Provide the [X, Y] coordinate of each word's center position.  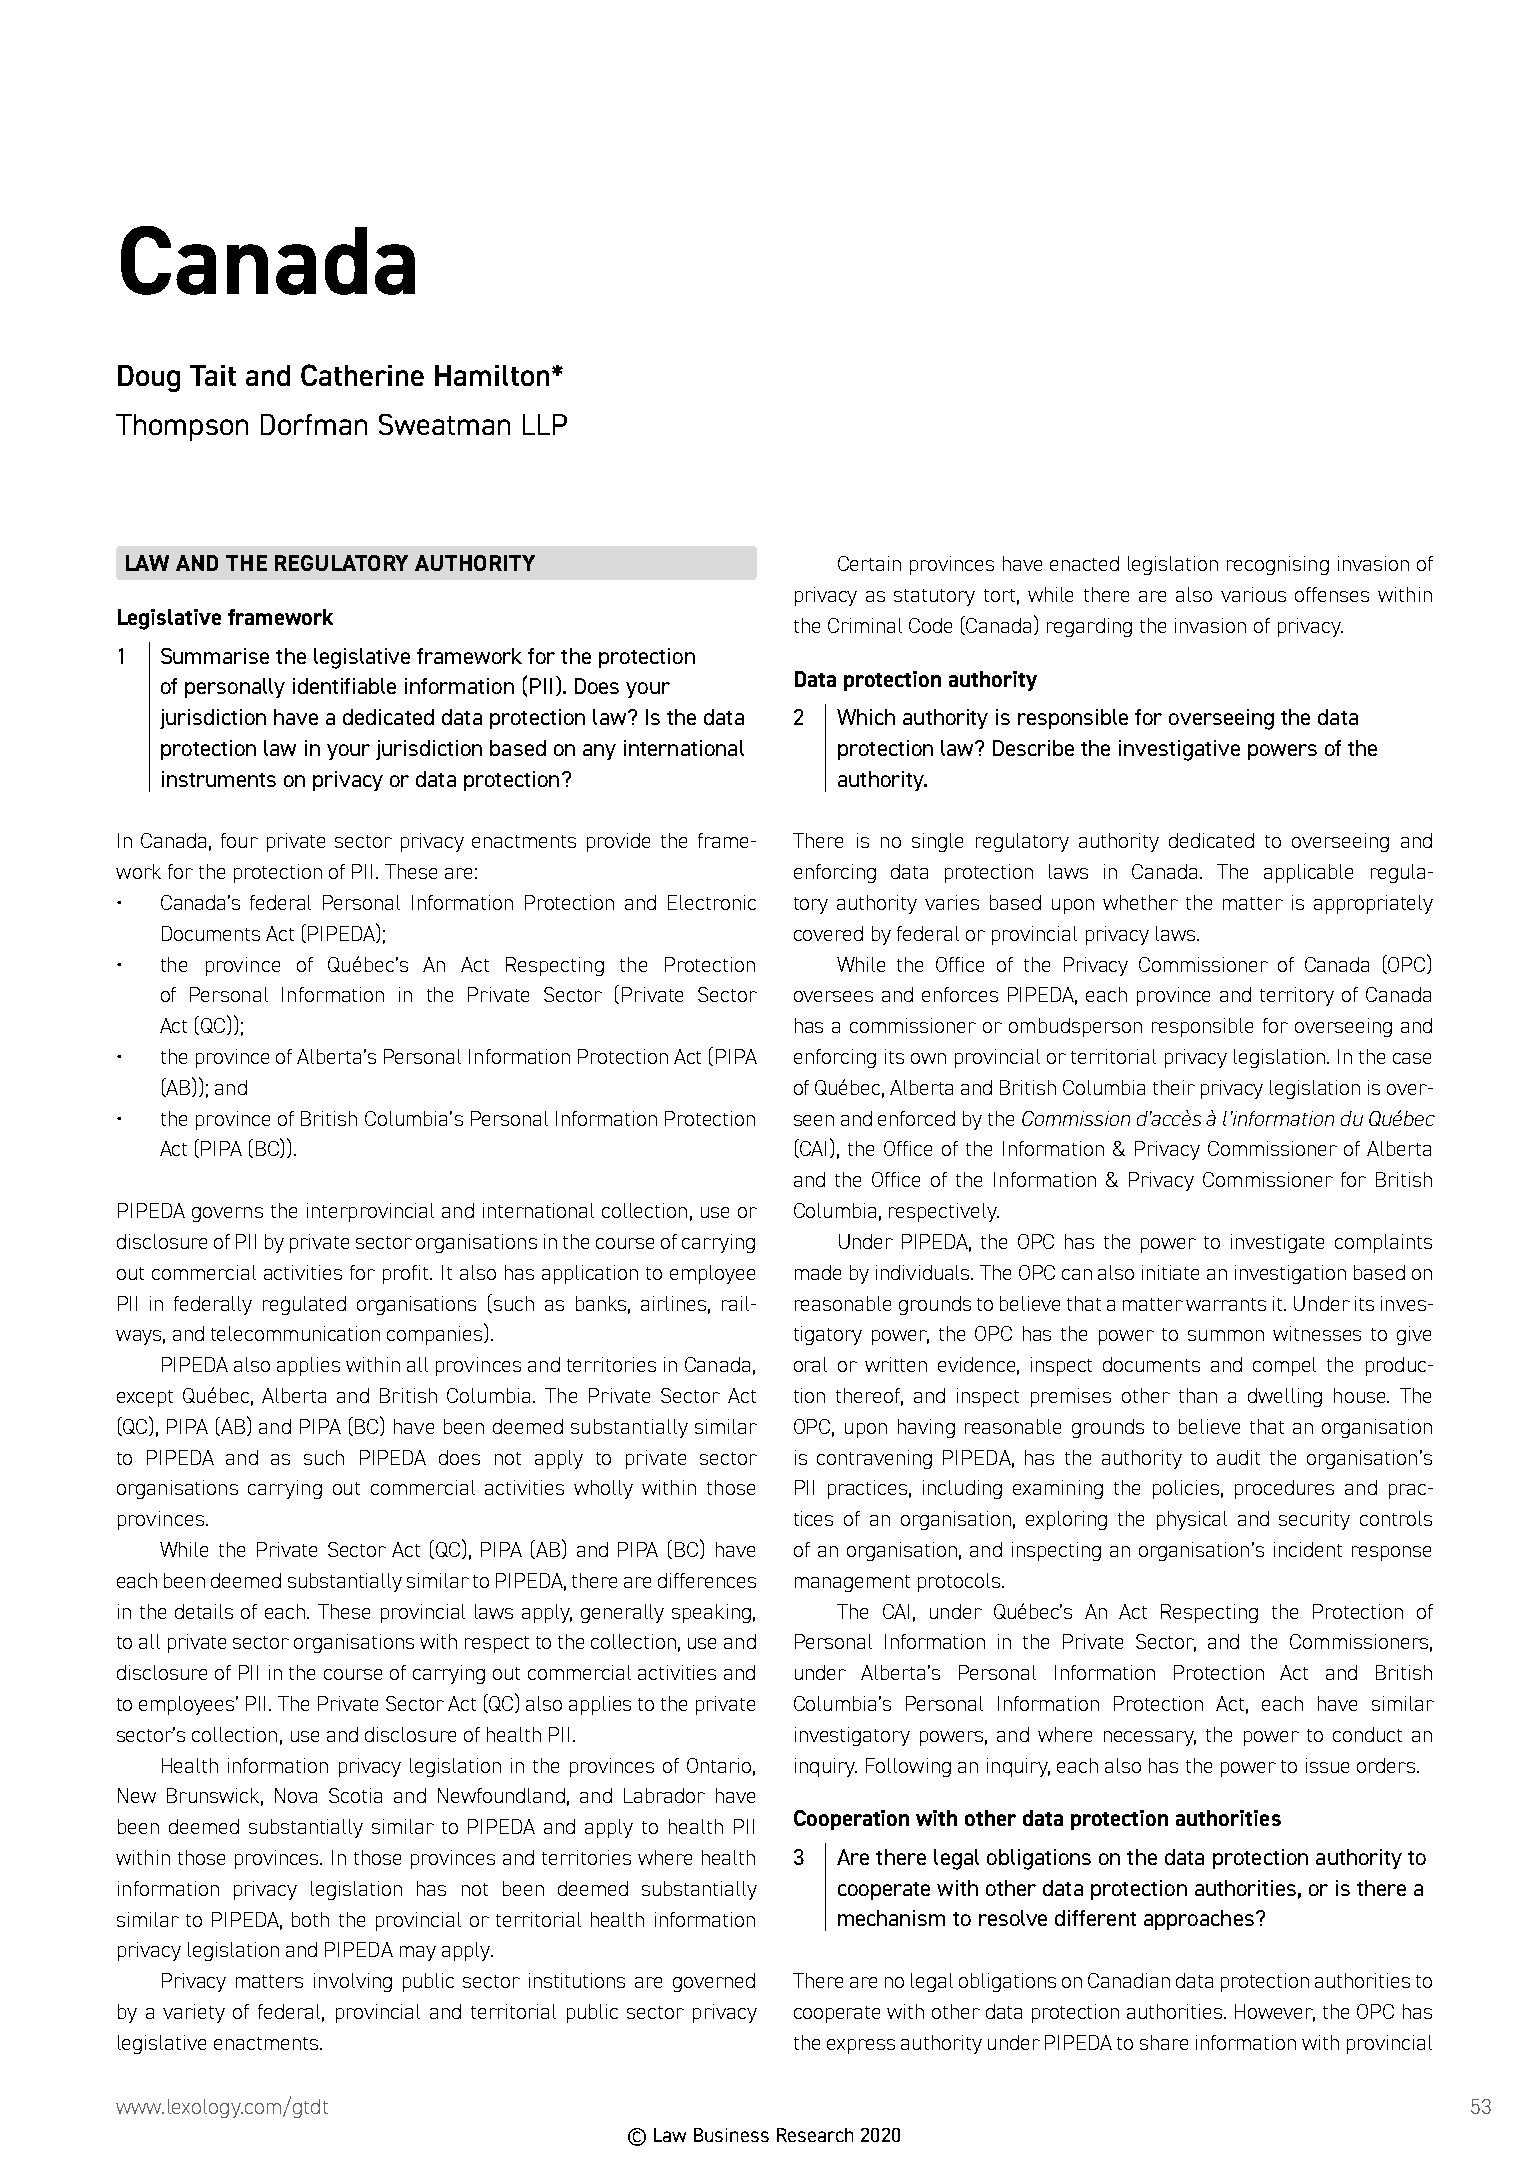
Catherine [362, 375]
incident [1308, 1549]
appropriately [1373, 904]
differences [707, 1580]
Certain [869, 563]
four [239, 840]
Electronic [712, 902]
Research [815, 2135]
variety [194, 2013]
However [1275, 2012]
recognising [1278, 565]
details [204, 1611]
